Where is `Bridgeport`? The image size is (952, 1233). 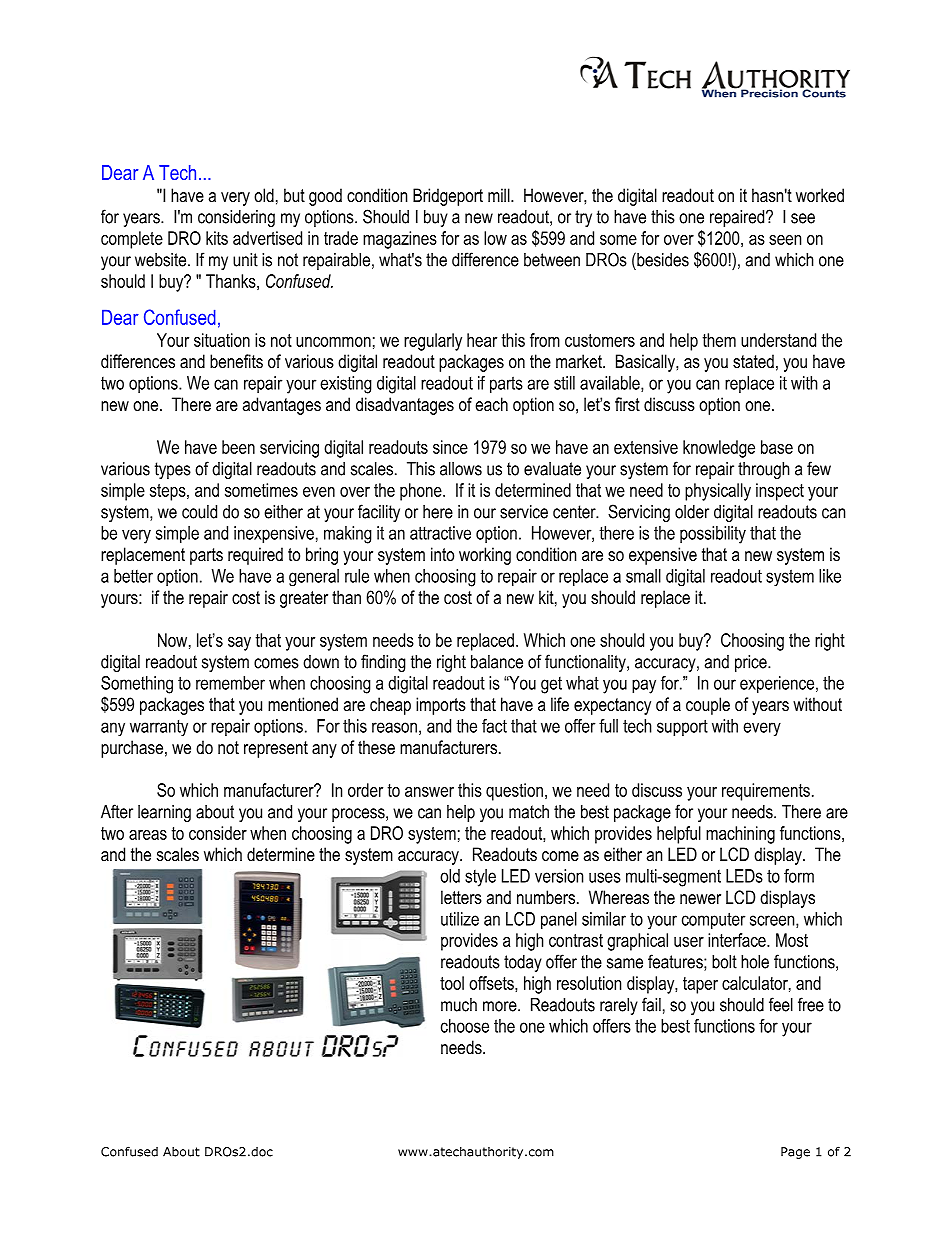
Bridgeport is located at coordinates (448, 197).
